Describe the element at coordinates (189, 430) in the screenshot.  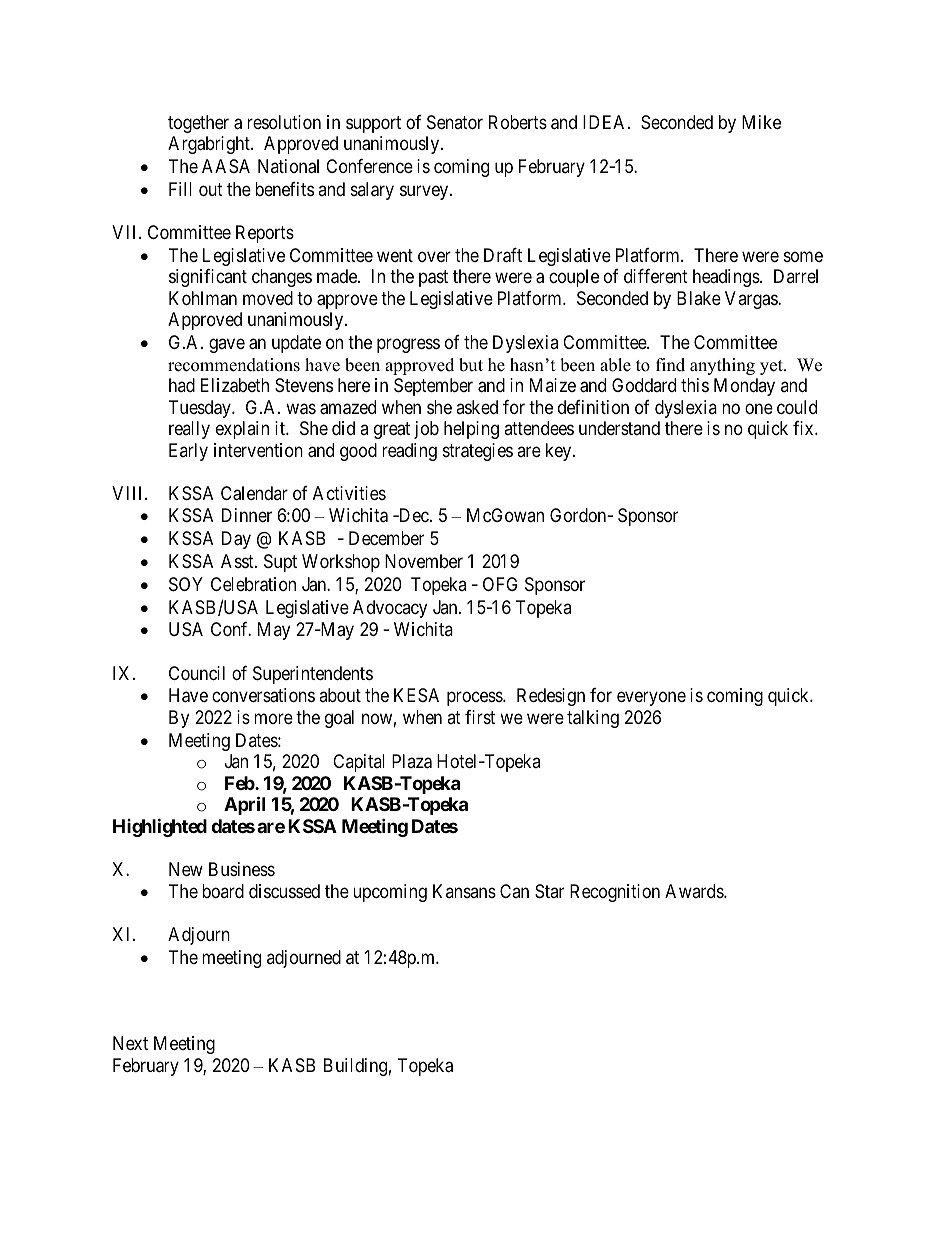
I see `really` at that location.
